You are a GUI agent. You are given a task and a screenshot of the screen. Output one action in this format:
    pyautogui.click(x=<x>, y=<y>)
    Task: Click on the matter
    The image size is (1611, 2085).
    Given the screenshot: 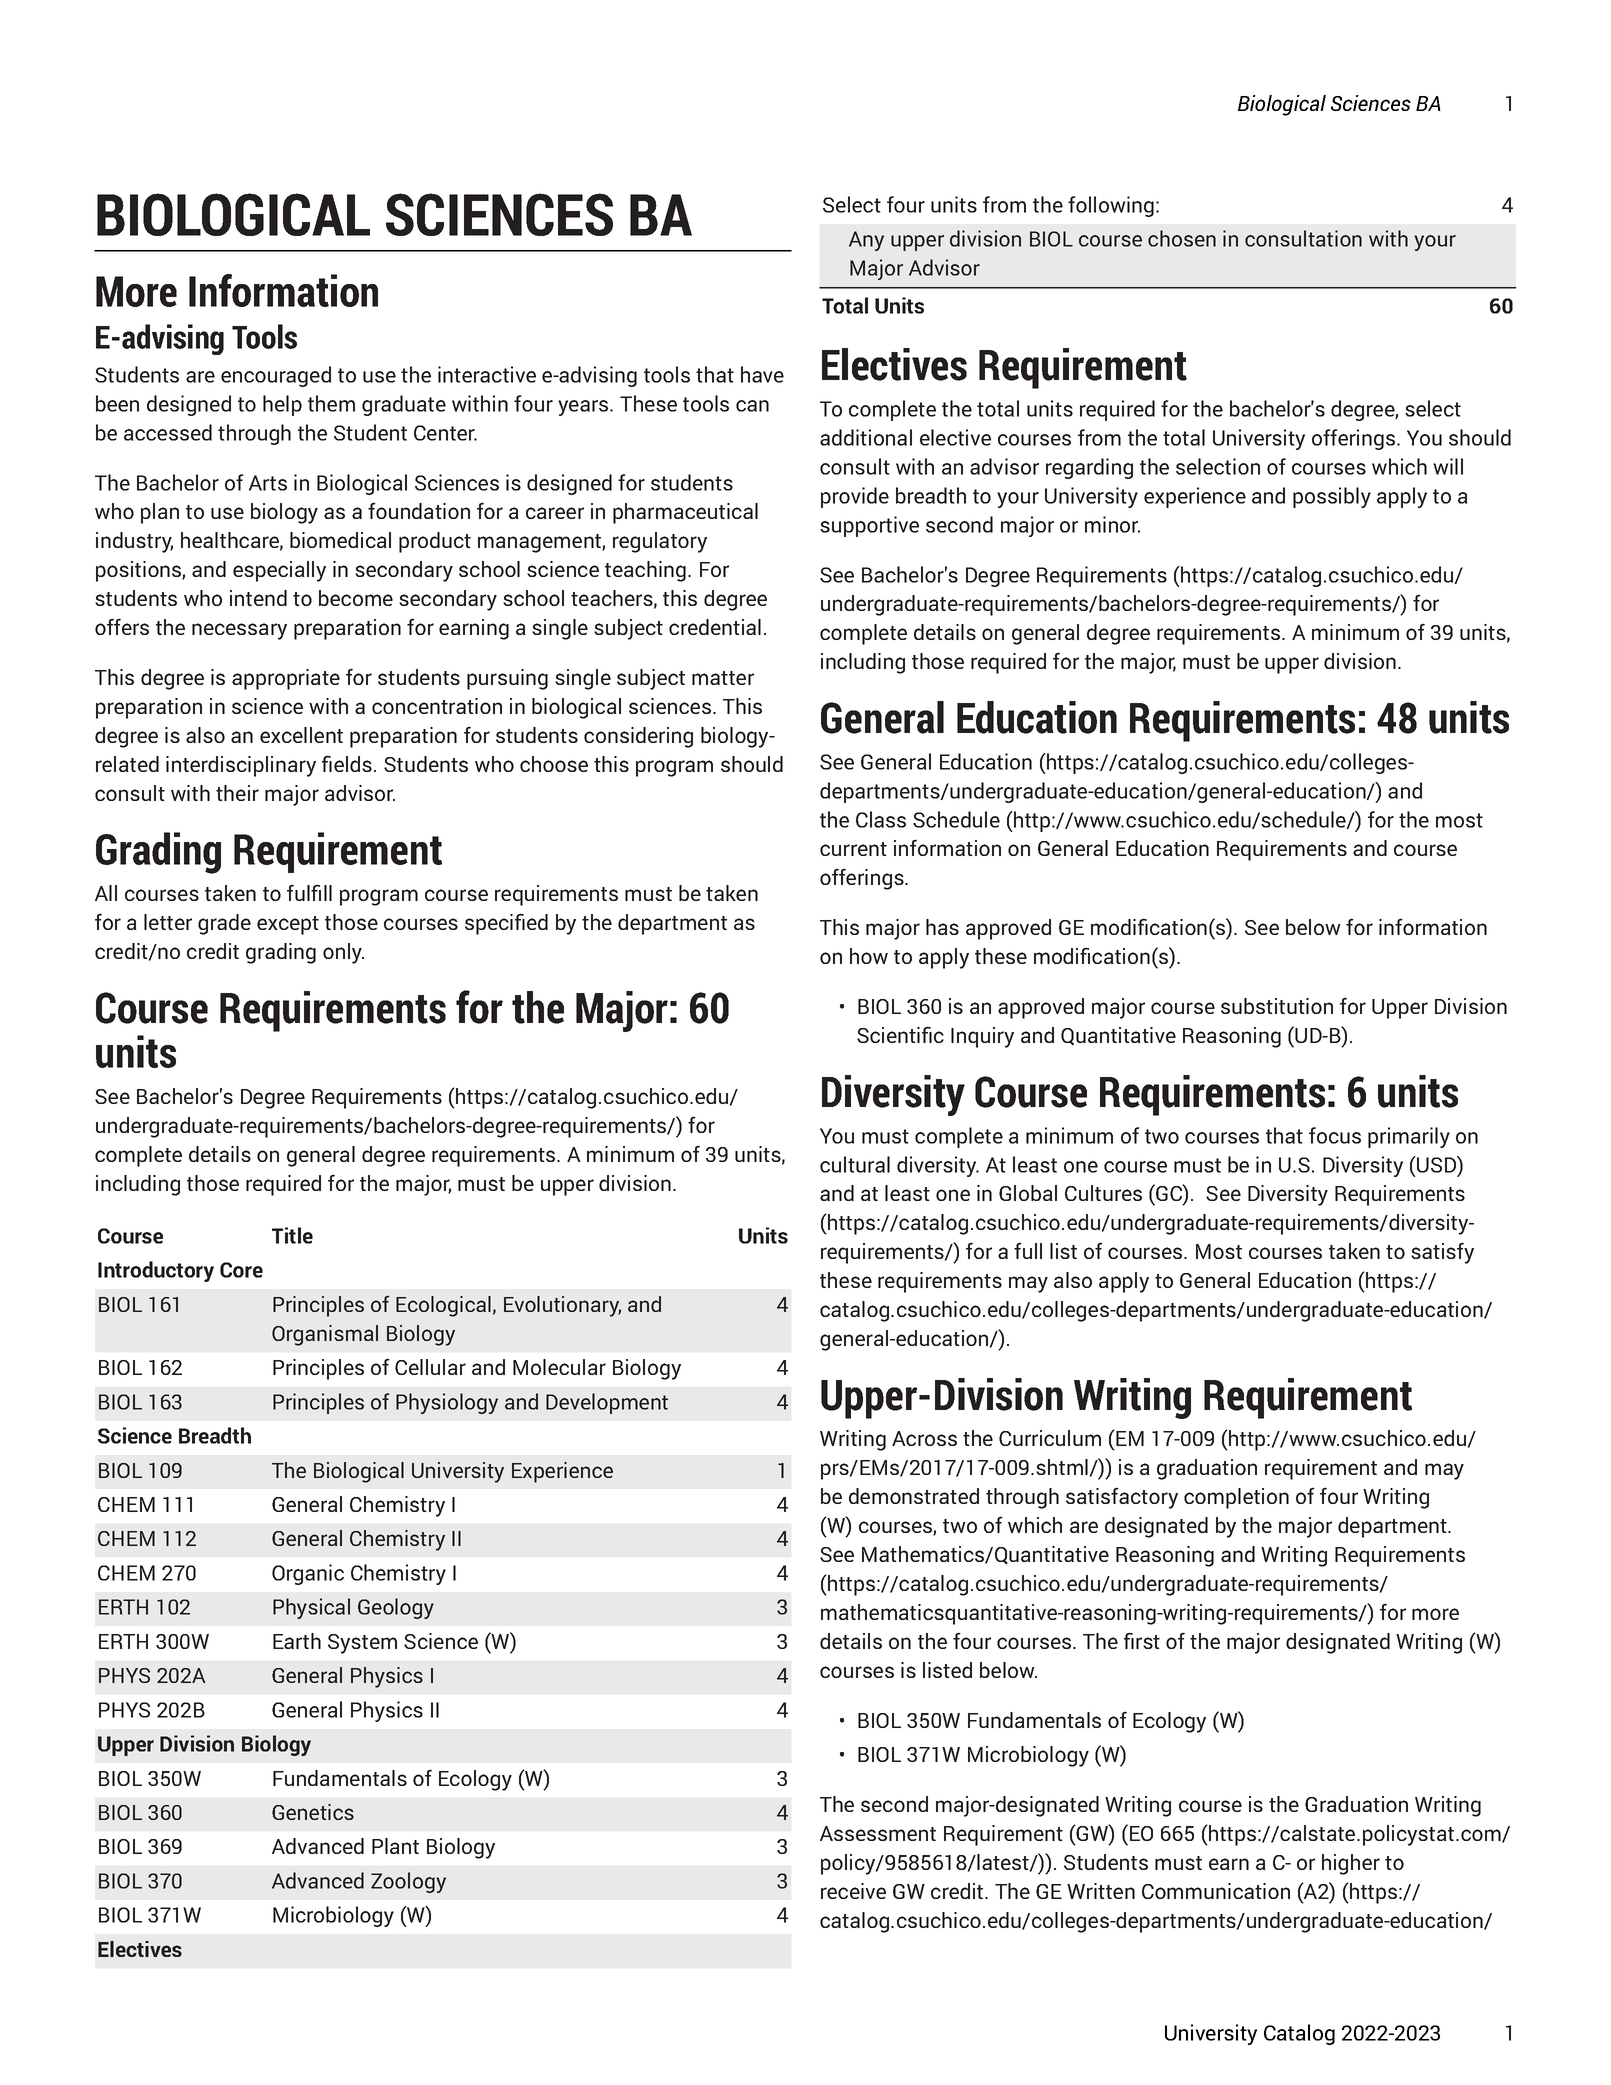 What is the action you would take?
    pyautogui.click(x=723, y=678)
